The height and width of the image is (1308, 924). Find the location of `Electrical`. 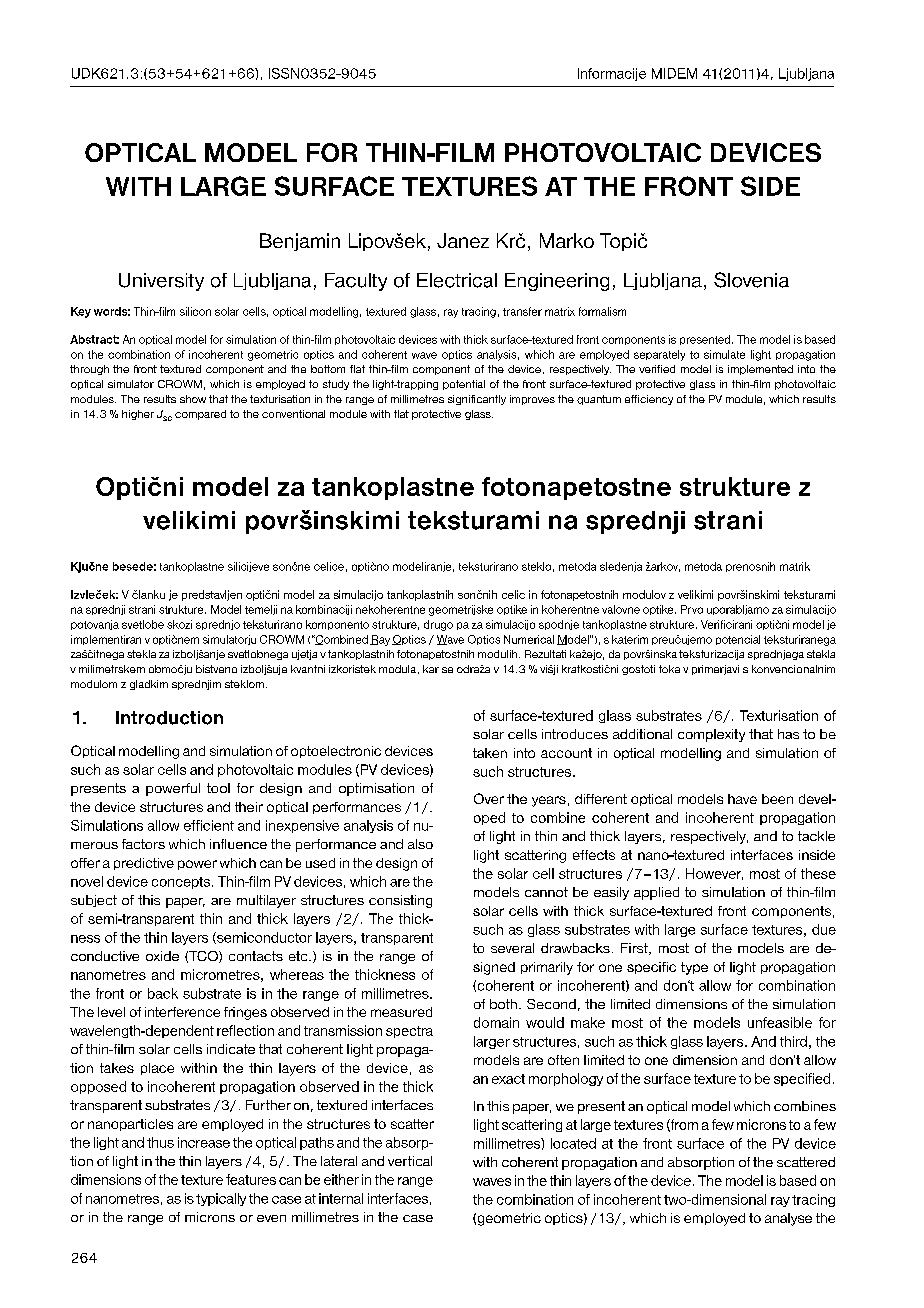

Electrical is located at coordinates (457, 280).
